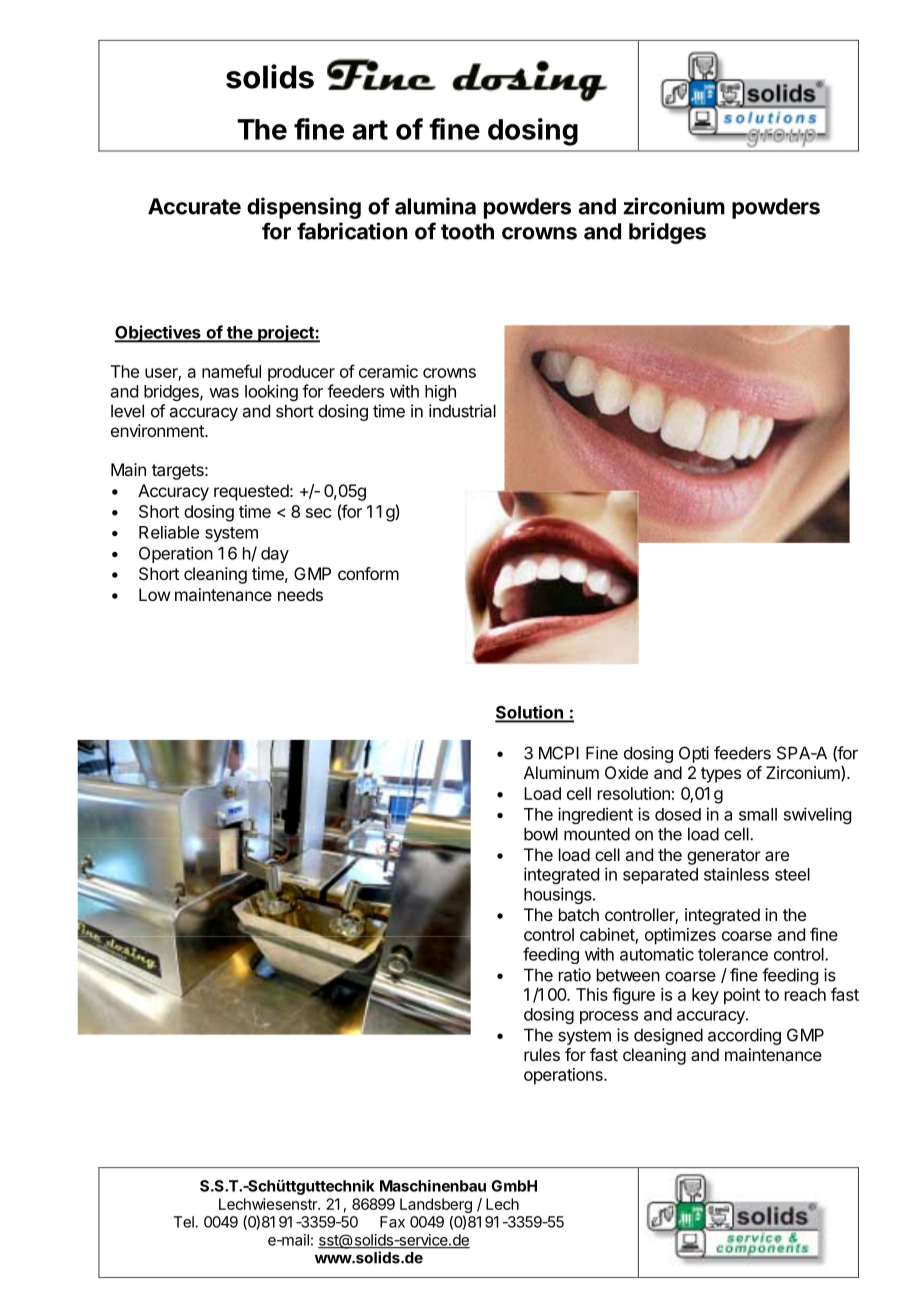  I want to click on alumina, so click(435, 206).
